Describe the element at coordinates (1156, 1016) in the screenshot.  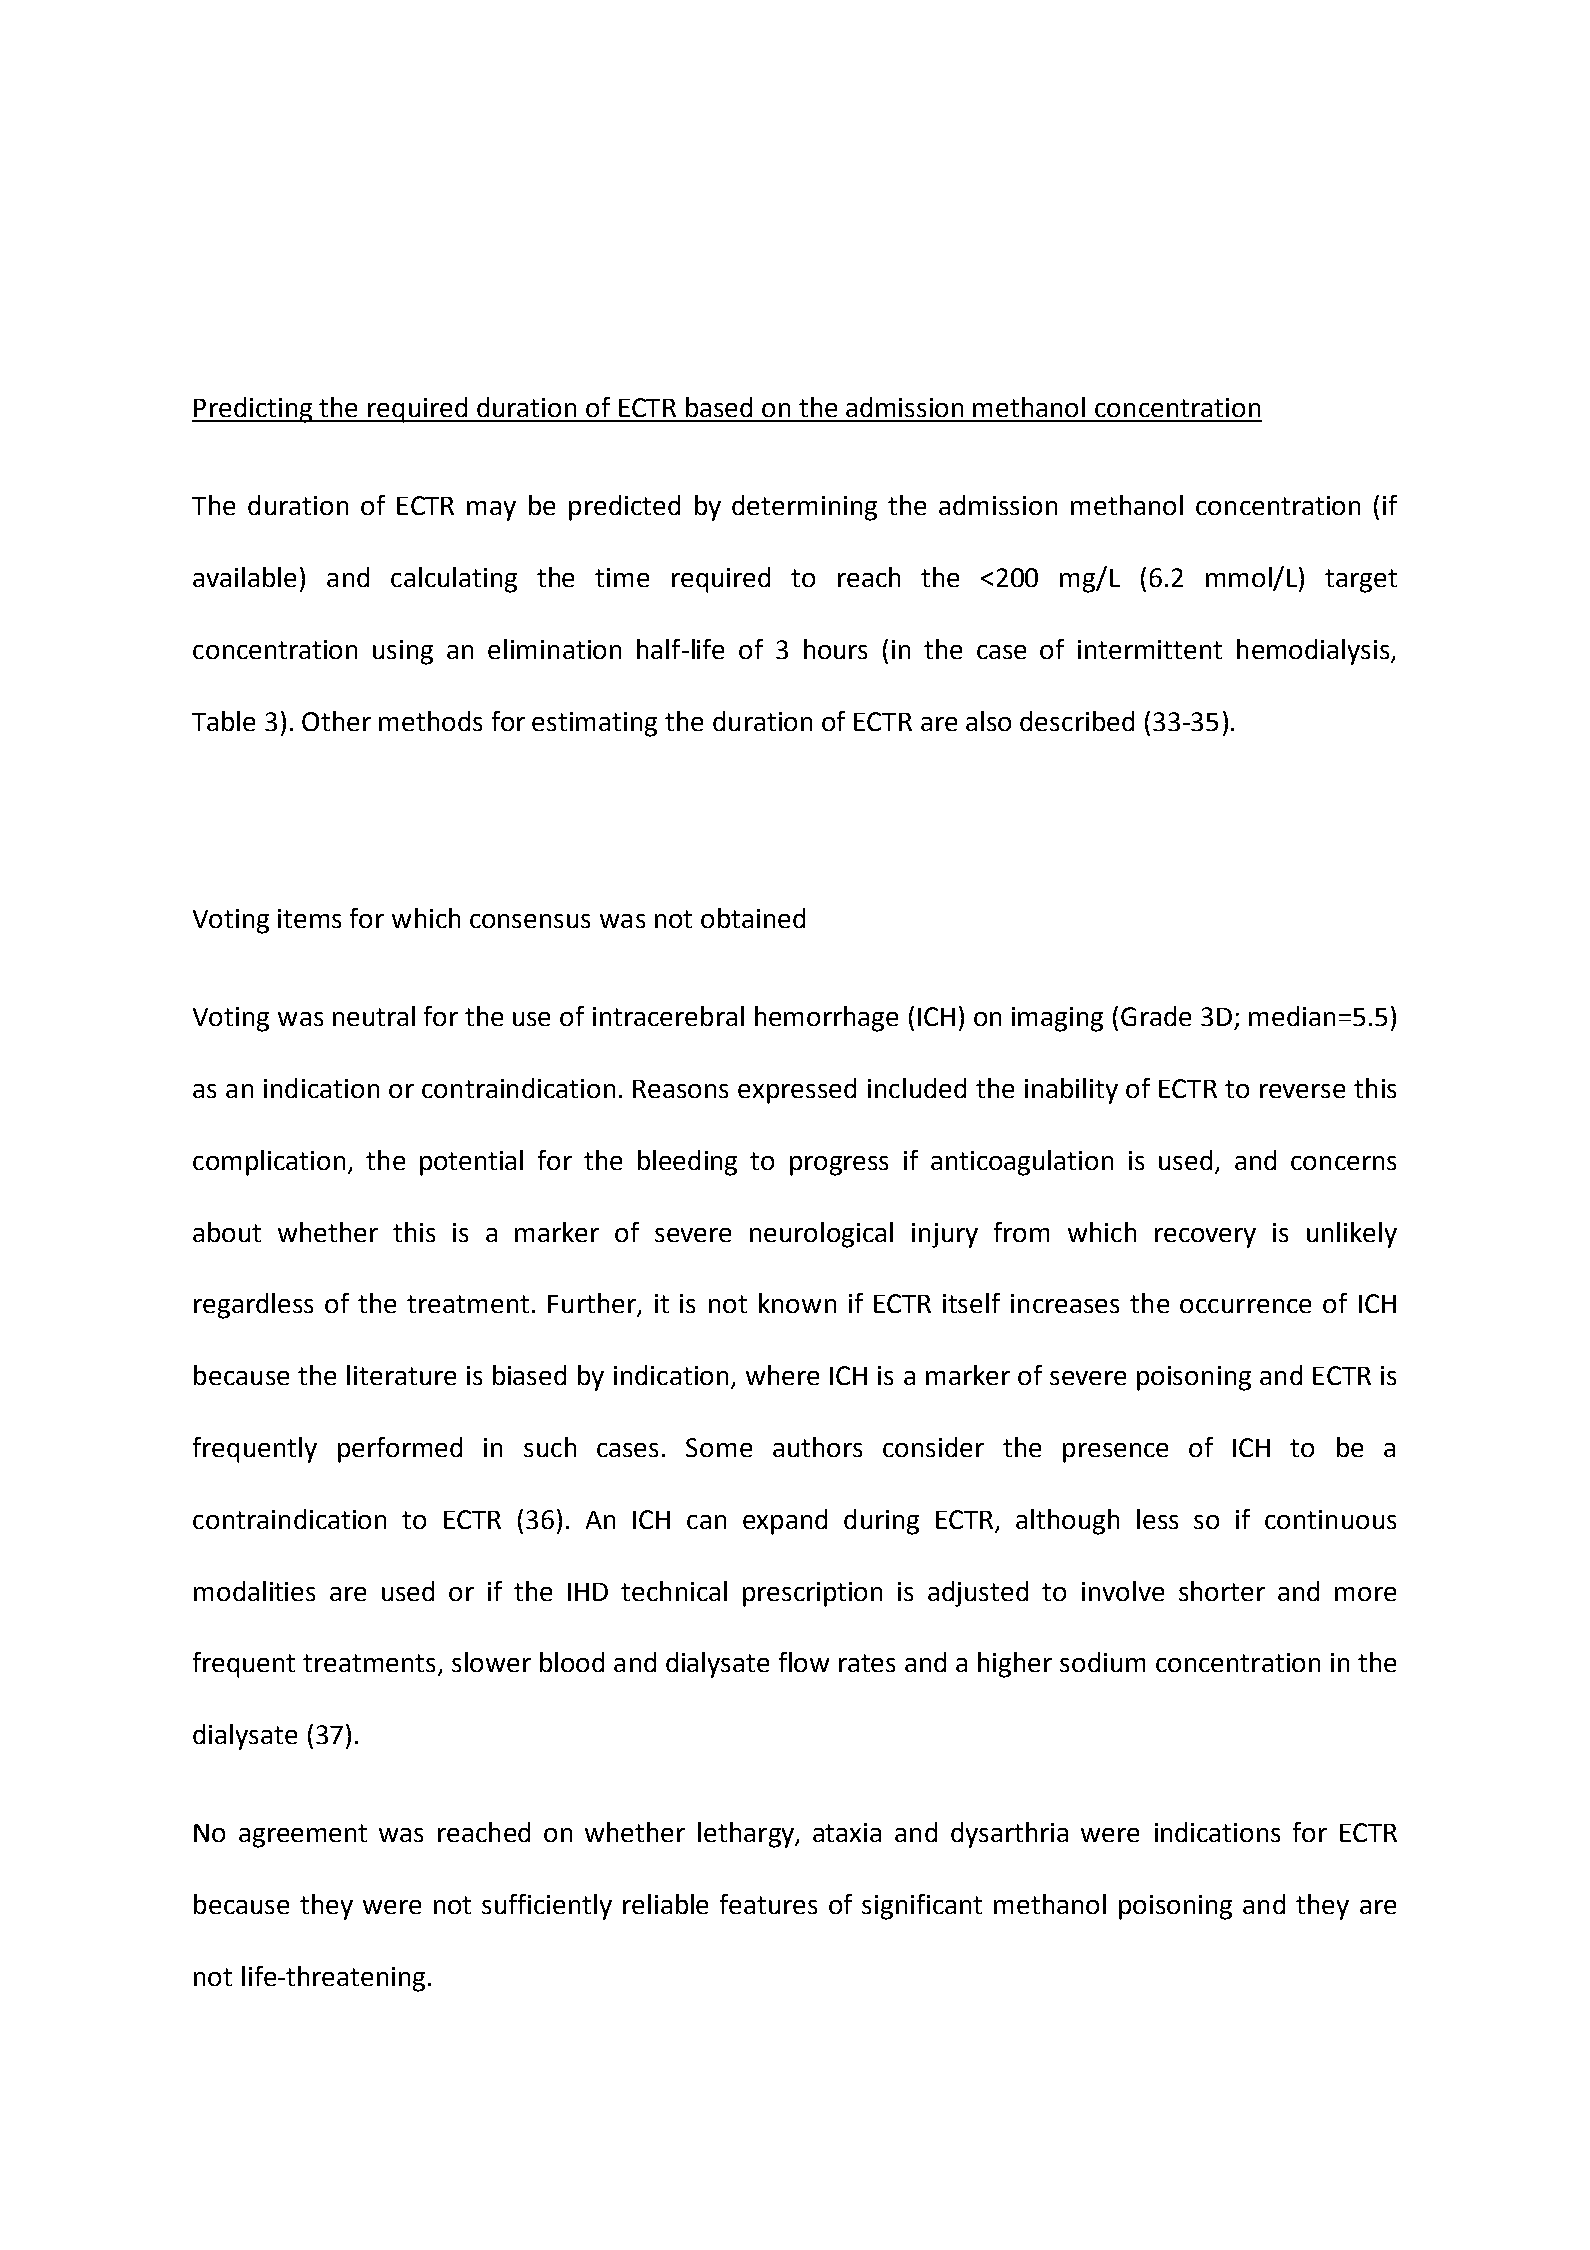
I see `Grade` at that location.
